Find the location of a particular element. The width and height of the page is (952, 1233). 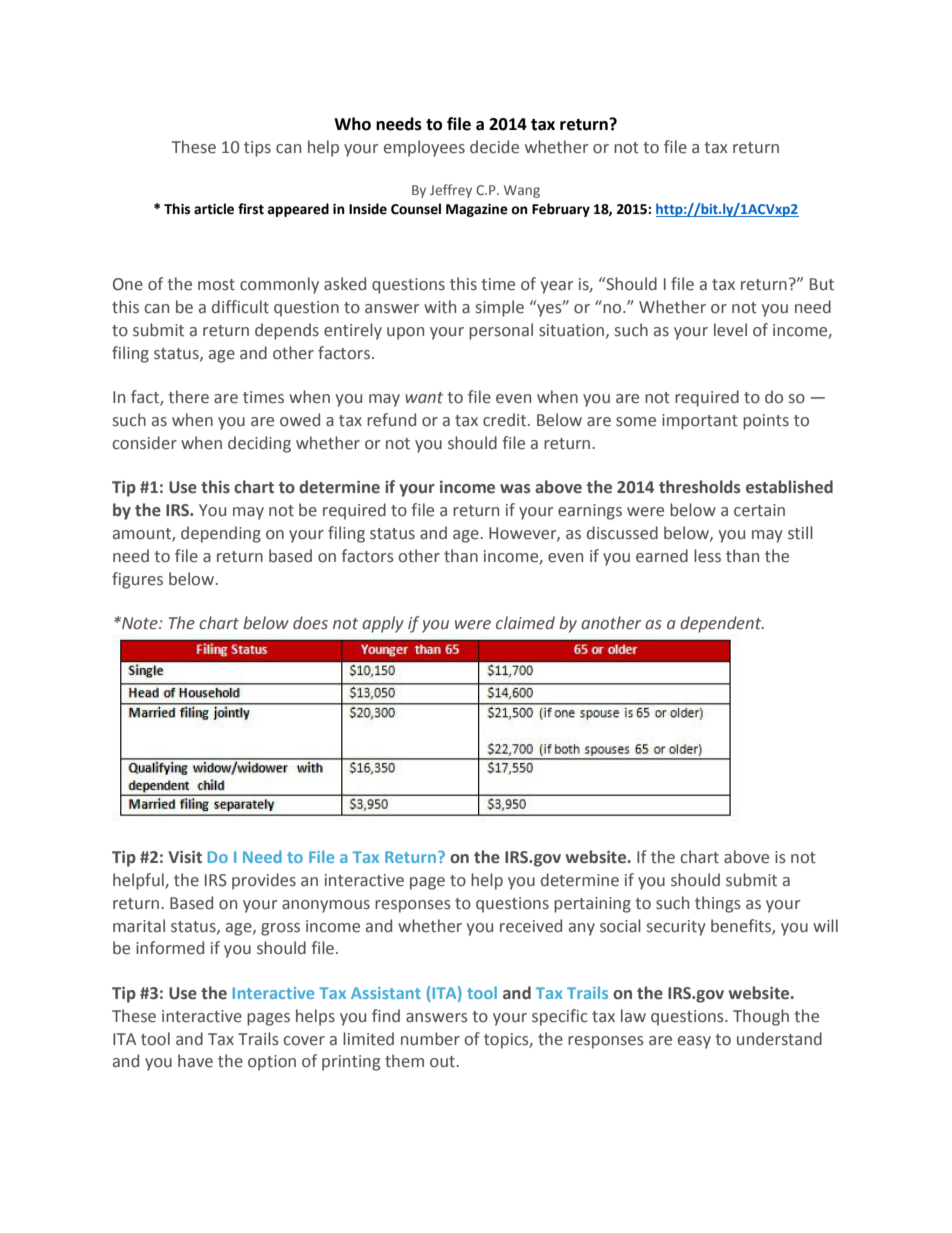

tips is located at coordinates (257, 149).
